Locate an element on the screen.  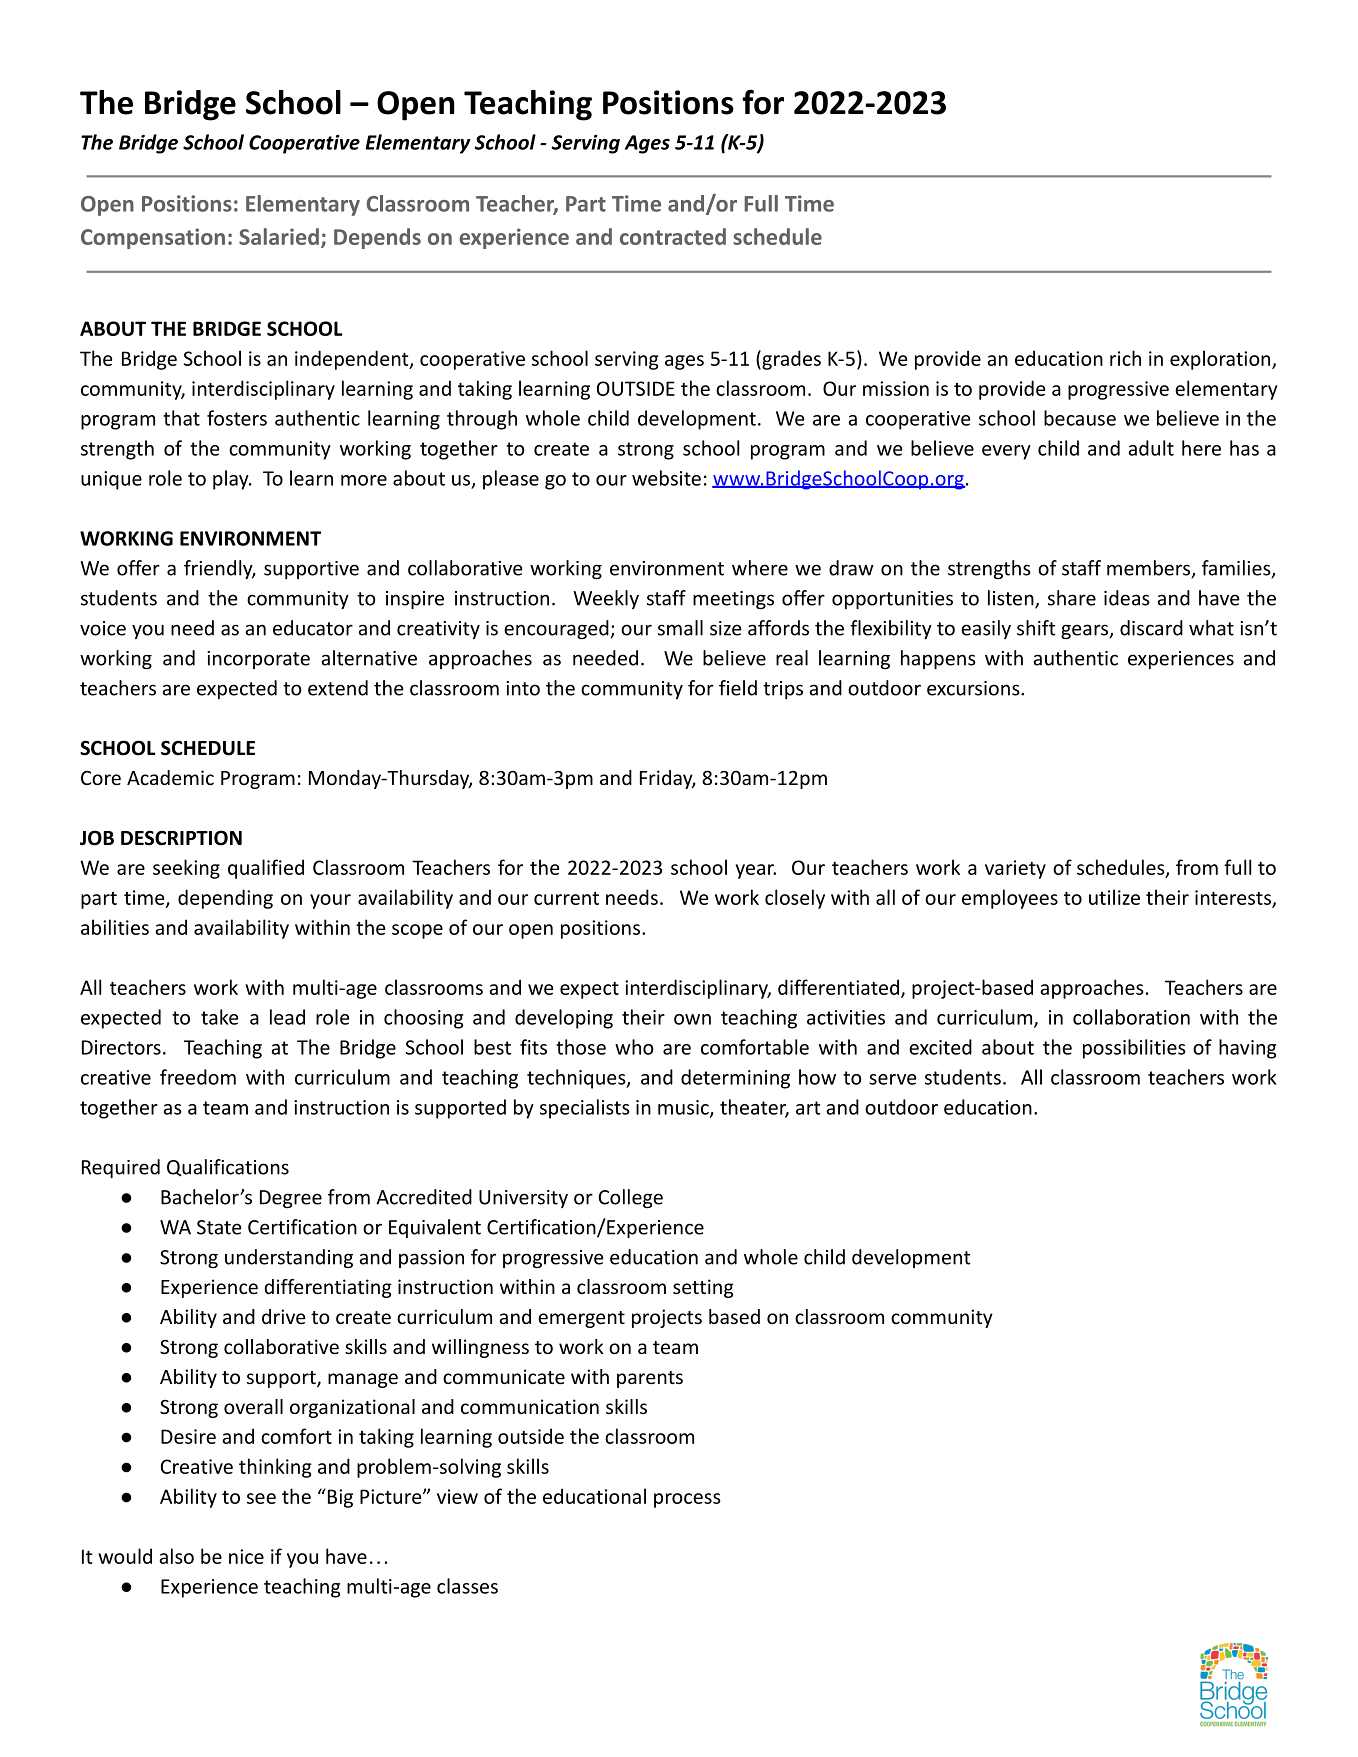
utilize is located at coordinates (1114, 897).
